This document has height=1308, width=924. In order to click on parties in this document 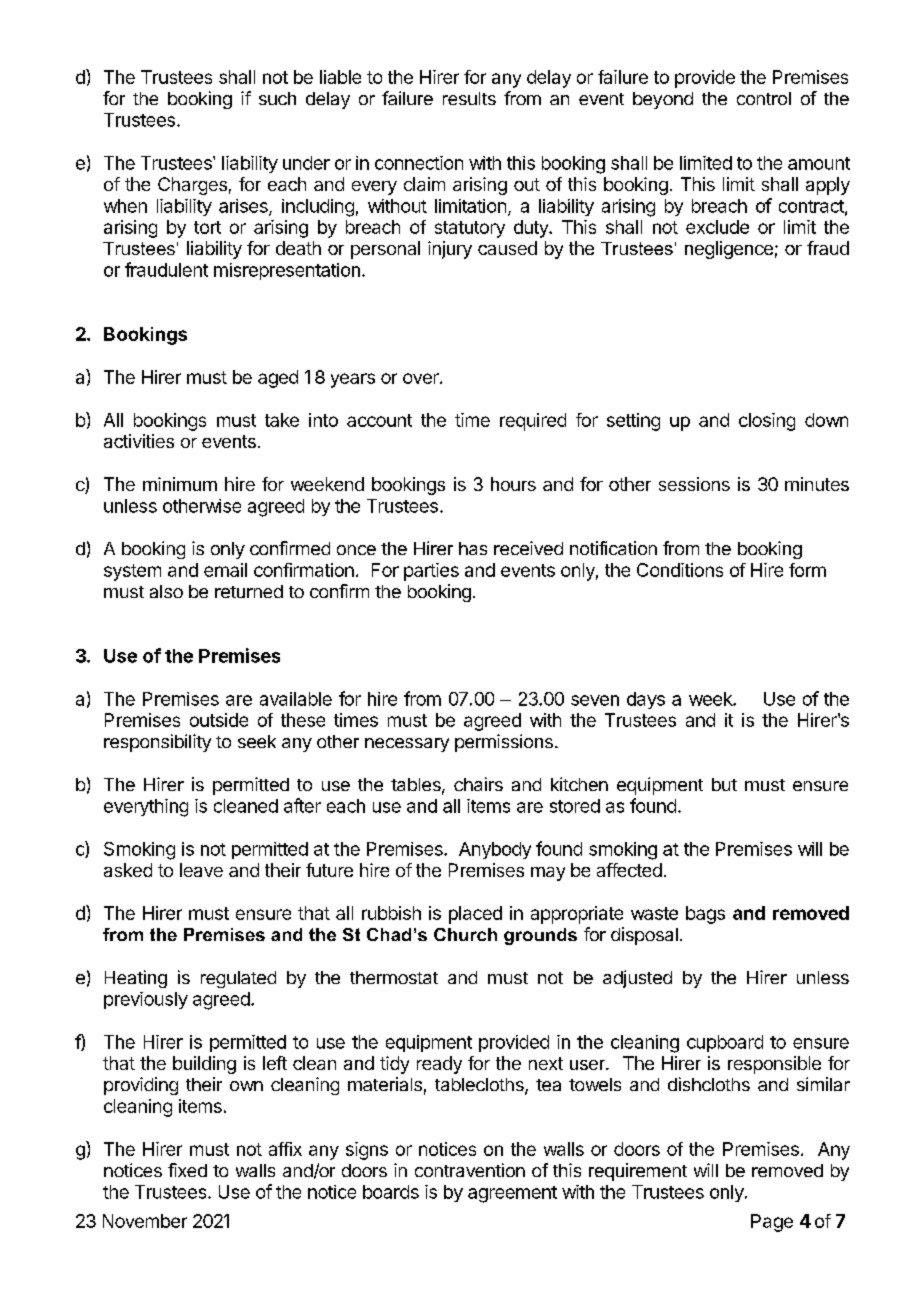, I will do `click(431, 572)`.
